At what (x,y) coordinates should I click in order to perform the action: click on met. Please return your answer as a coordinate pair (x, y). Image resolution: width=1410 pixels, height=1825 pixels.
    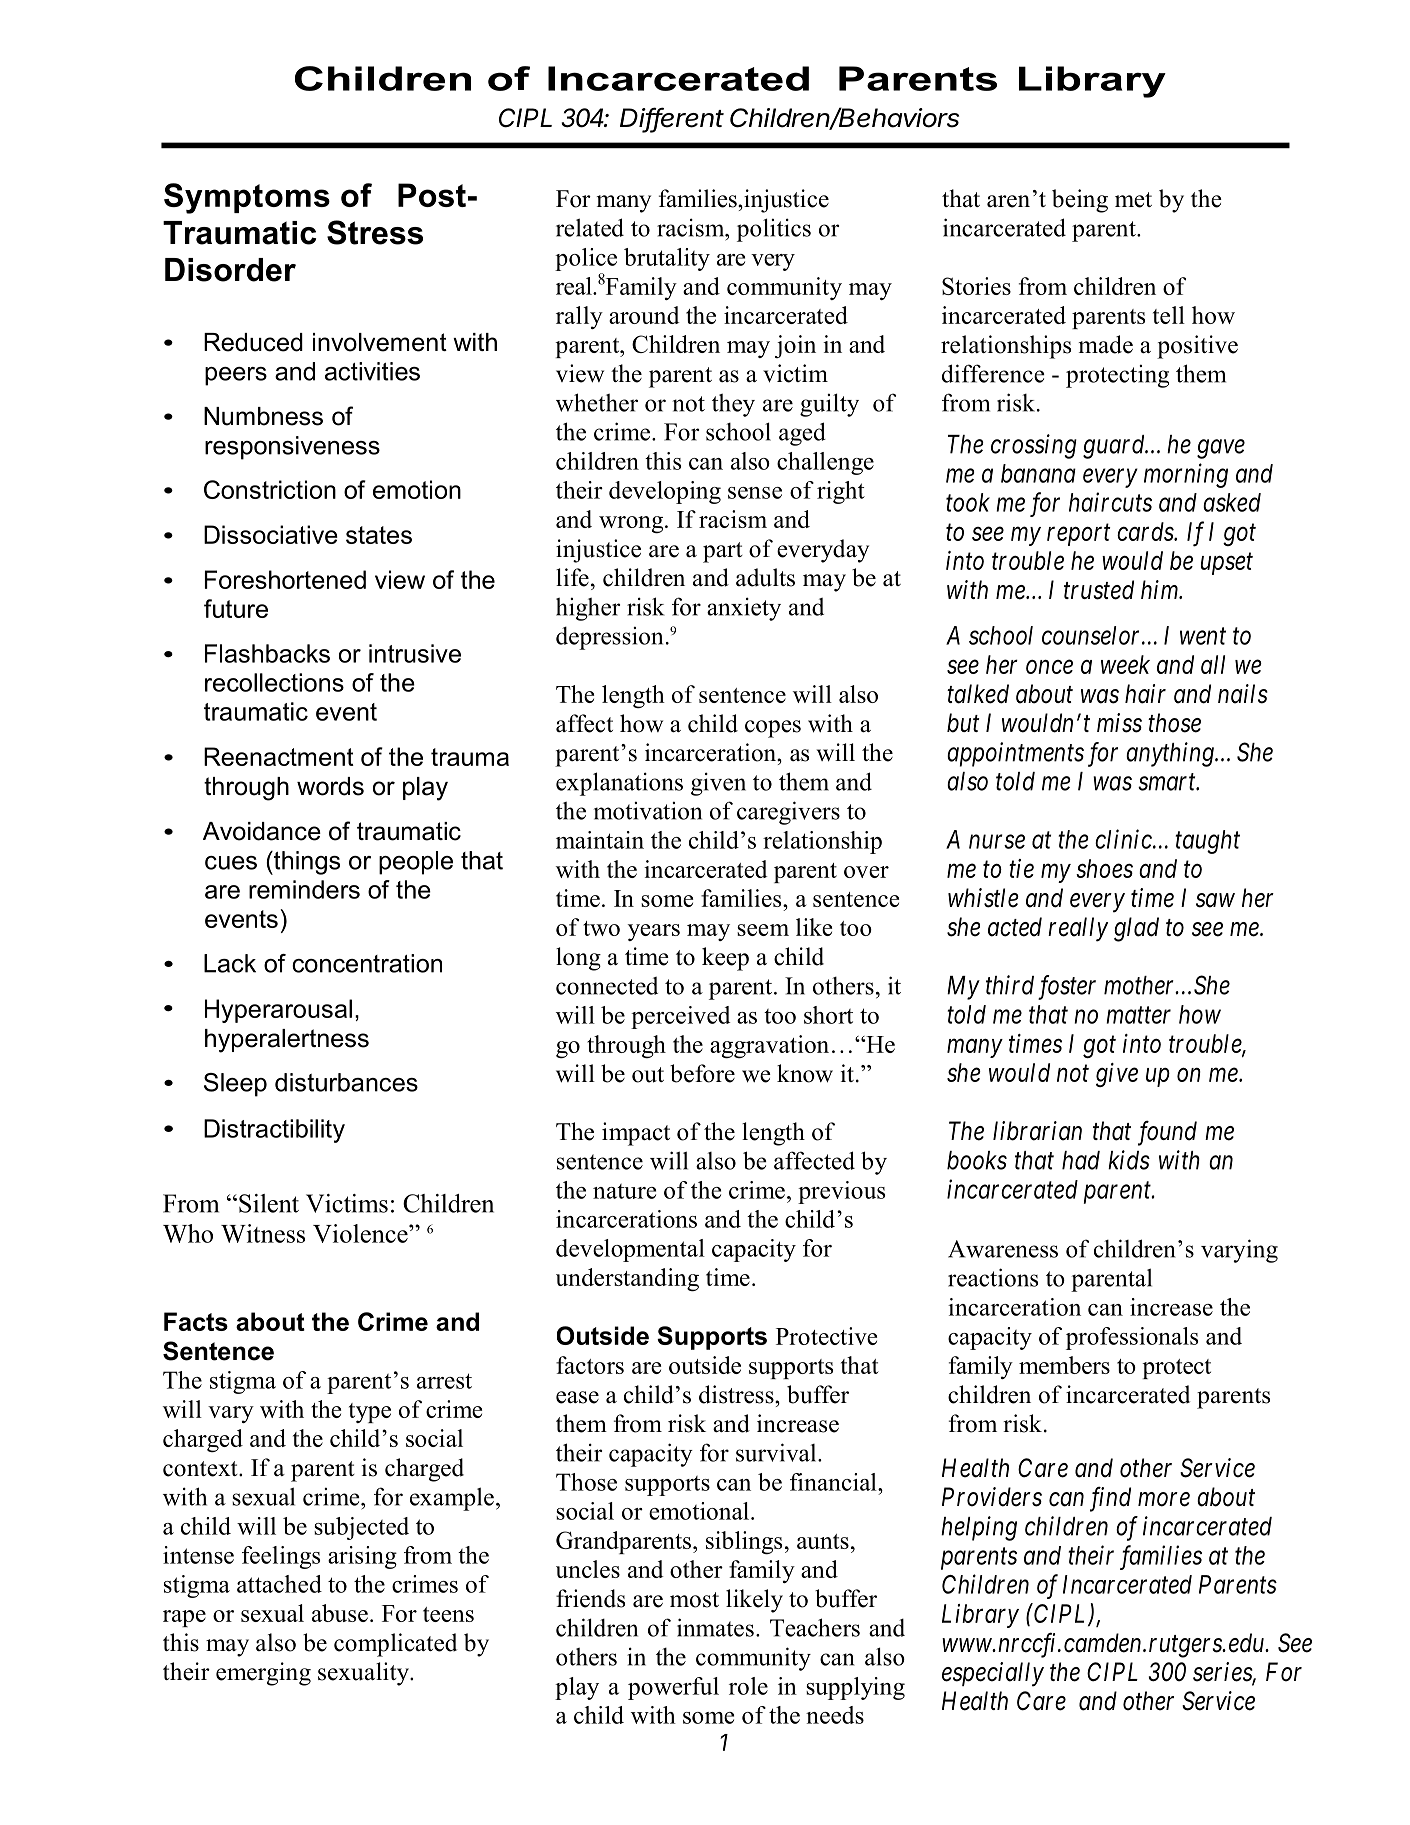
    Looking at the image, I should click on (1133, 200).
